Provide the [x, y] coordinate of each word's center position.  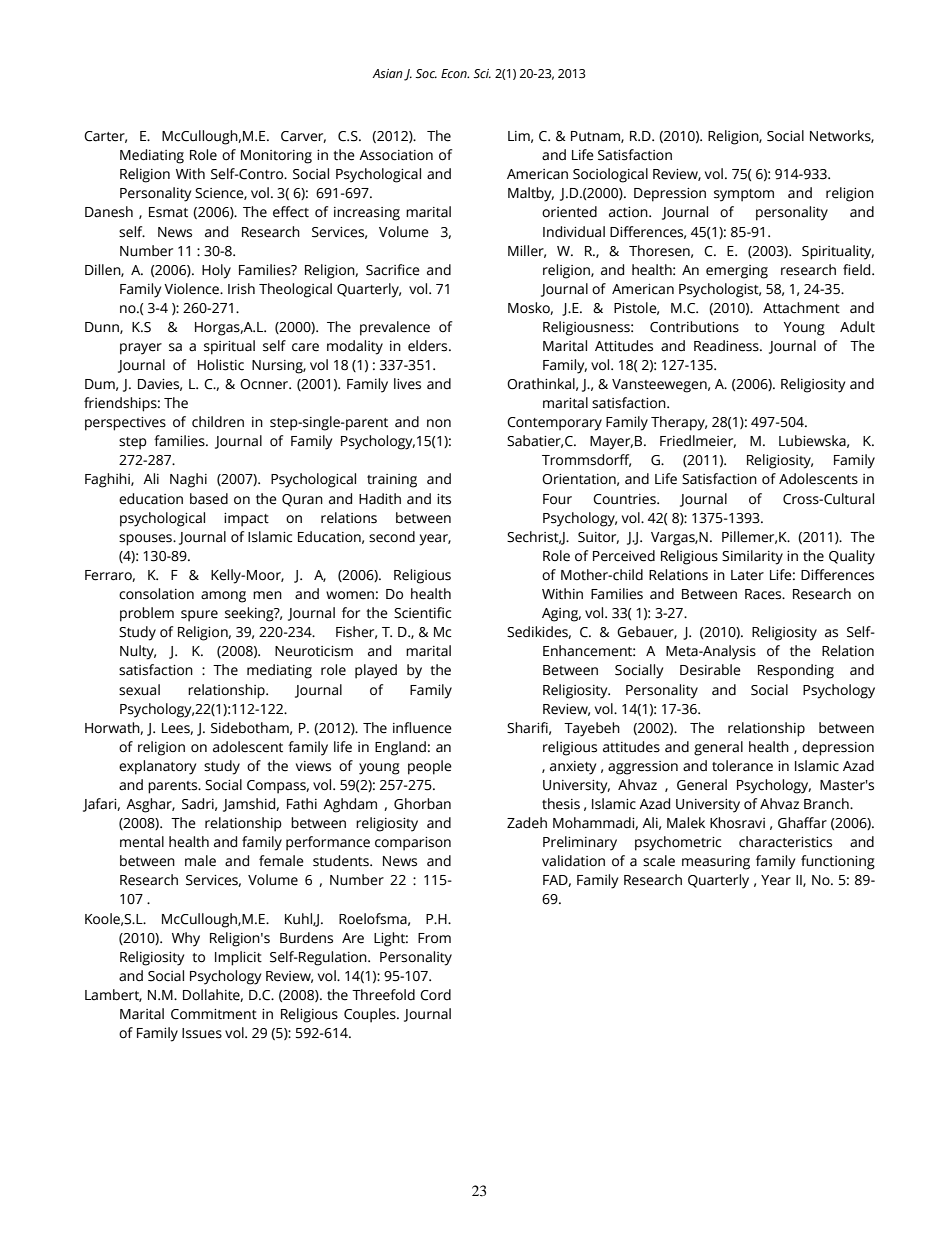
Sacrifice [393, 270]
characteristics [785, 842]
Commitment [214, 1014]
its [444, 499]
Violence [193, 289]
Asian [387, 74]
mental [142, 842]
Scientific [423, 613]
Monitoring [276, 157]
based [209, 499]
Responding [796, 671]
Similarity [752, 557]
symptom [744, 195]
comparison [413, 844]
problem [147, 614]
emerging [737, 272]
